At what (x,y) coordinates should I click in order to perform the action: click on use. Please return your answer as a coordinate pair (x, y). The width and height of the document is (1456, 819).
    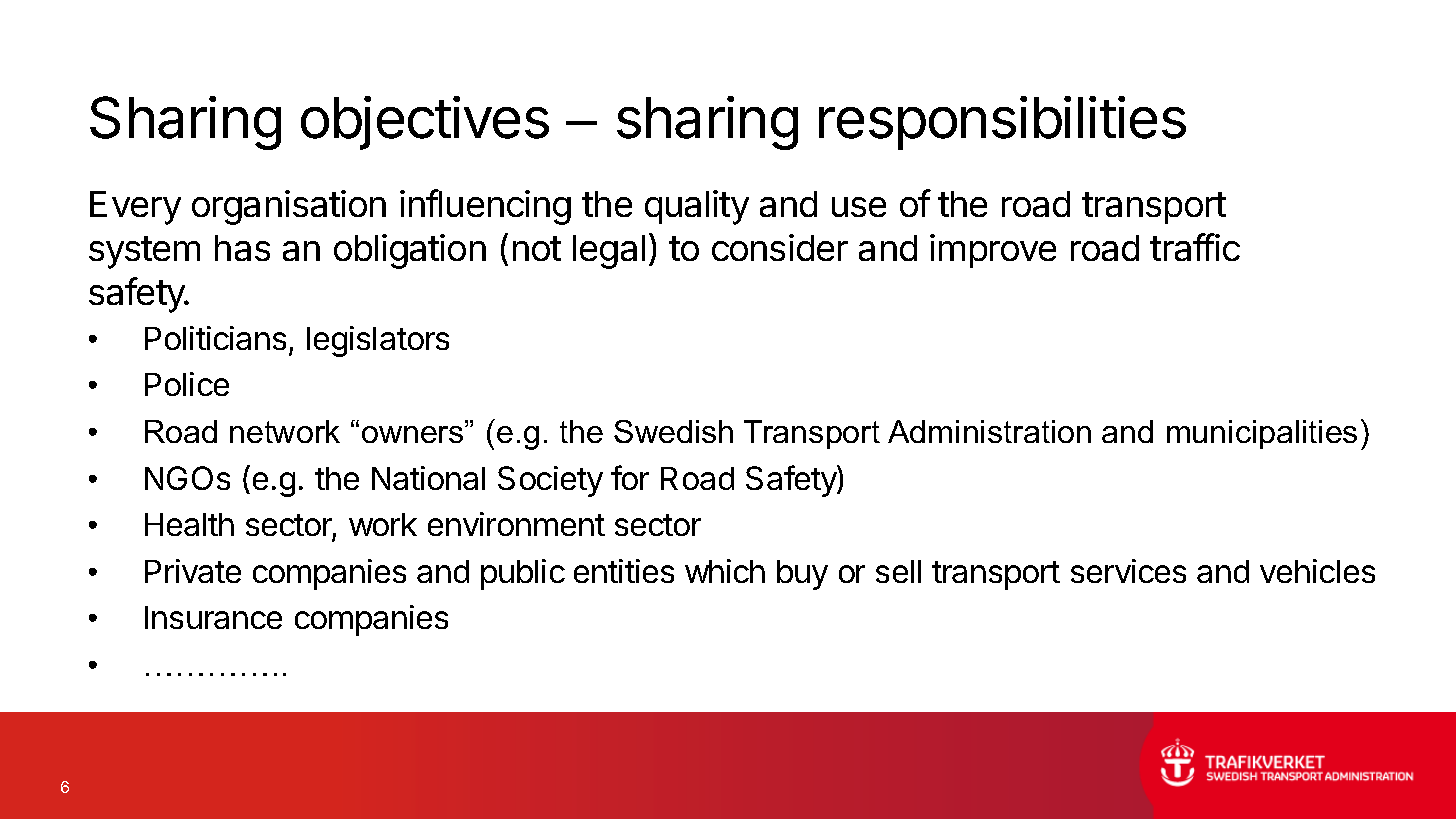
    Looking at the image, I should click on (859, 207).
